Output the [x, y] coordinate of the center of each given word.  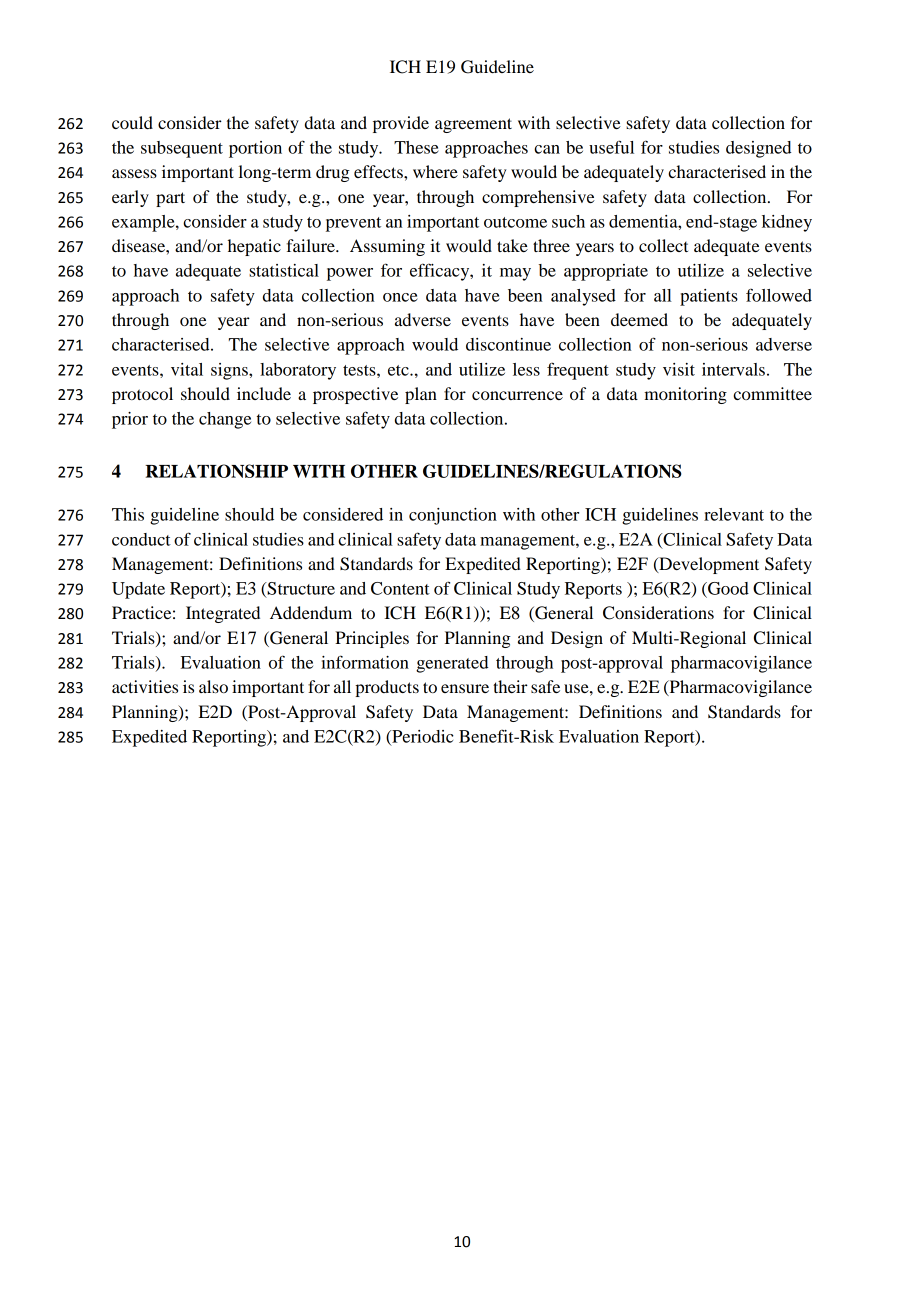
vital [187, 369]
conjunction [453, 516]
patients [709, 297]
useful [611, 147]
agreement [473, 125]
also [213, 686]
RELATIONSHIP [216, 471]
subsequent [182, 149]
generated [452, 664]
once [400, 297]
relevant [734, 514]
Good [727, 588]
